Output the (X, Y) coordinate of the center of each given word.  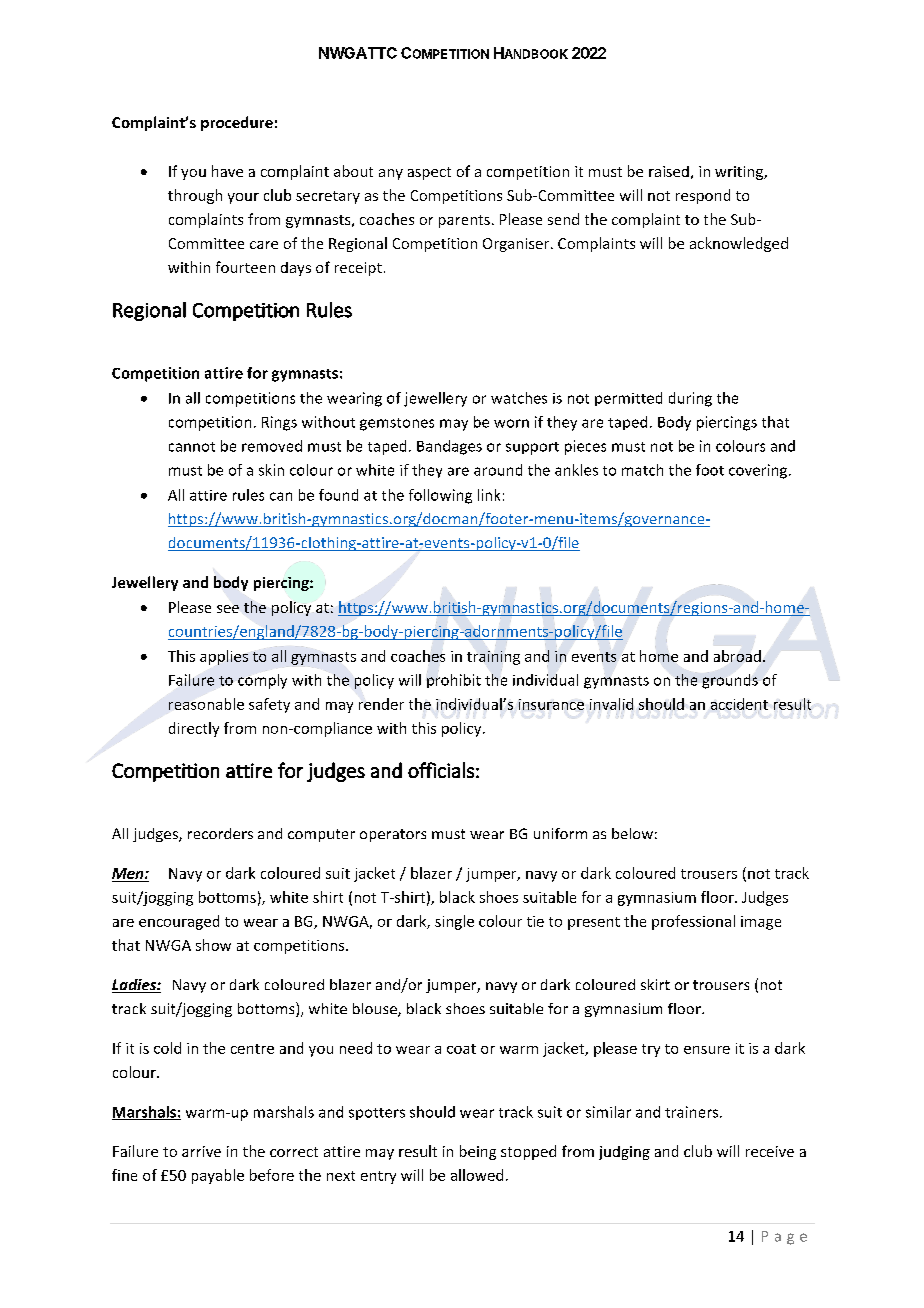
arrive (201, 1151)
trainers (693, 1112)
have (227, 171)
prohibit (454, 679)
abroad (737, 656)
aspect (429, 173)
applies (224, 657)
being (478, 1152)
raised (669, 171)
